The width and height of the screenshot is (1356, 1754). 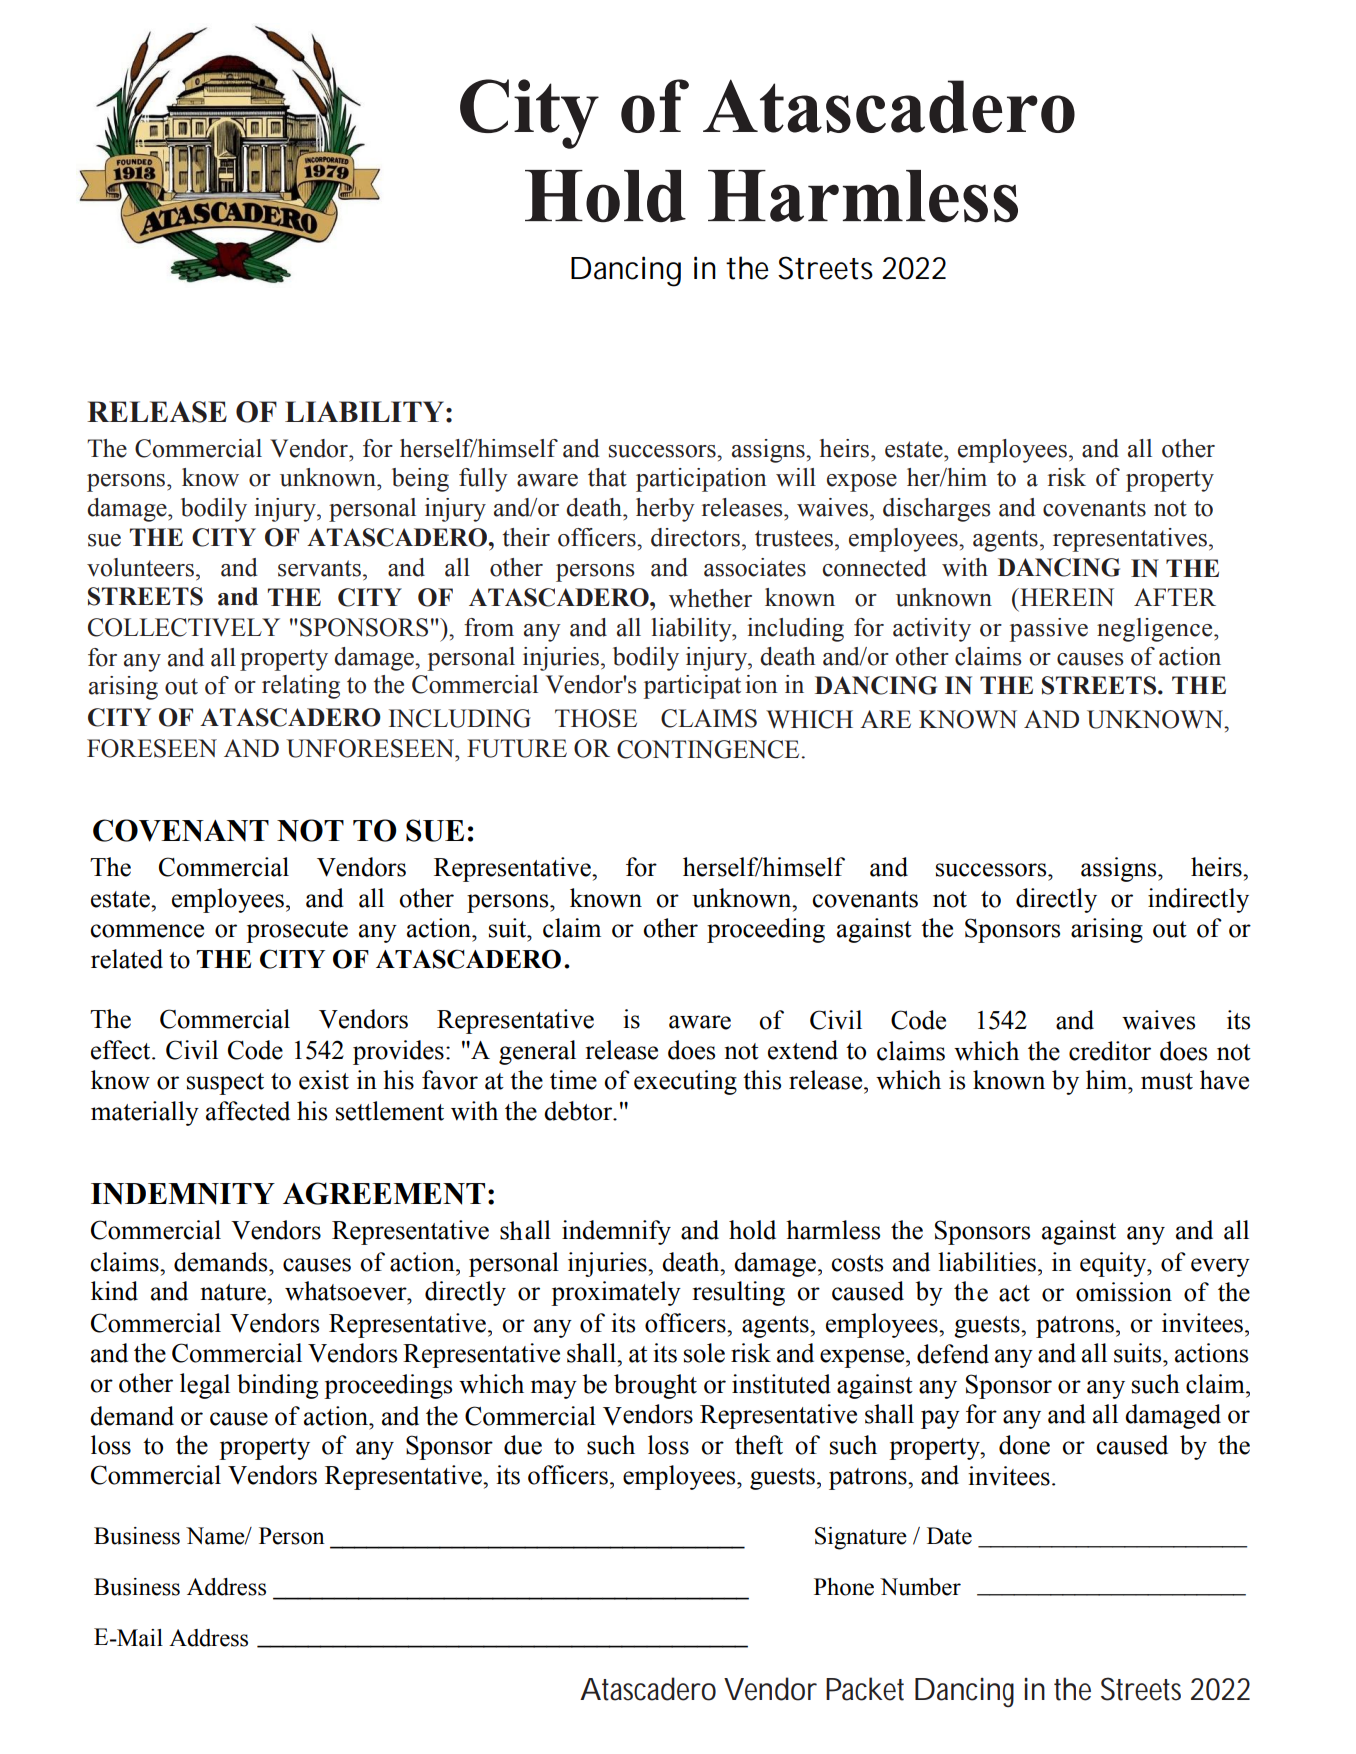 What do you see at coordinates (523, 1445) in the screenshot?
I see `due` at bounding box center [523, 1445].
